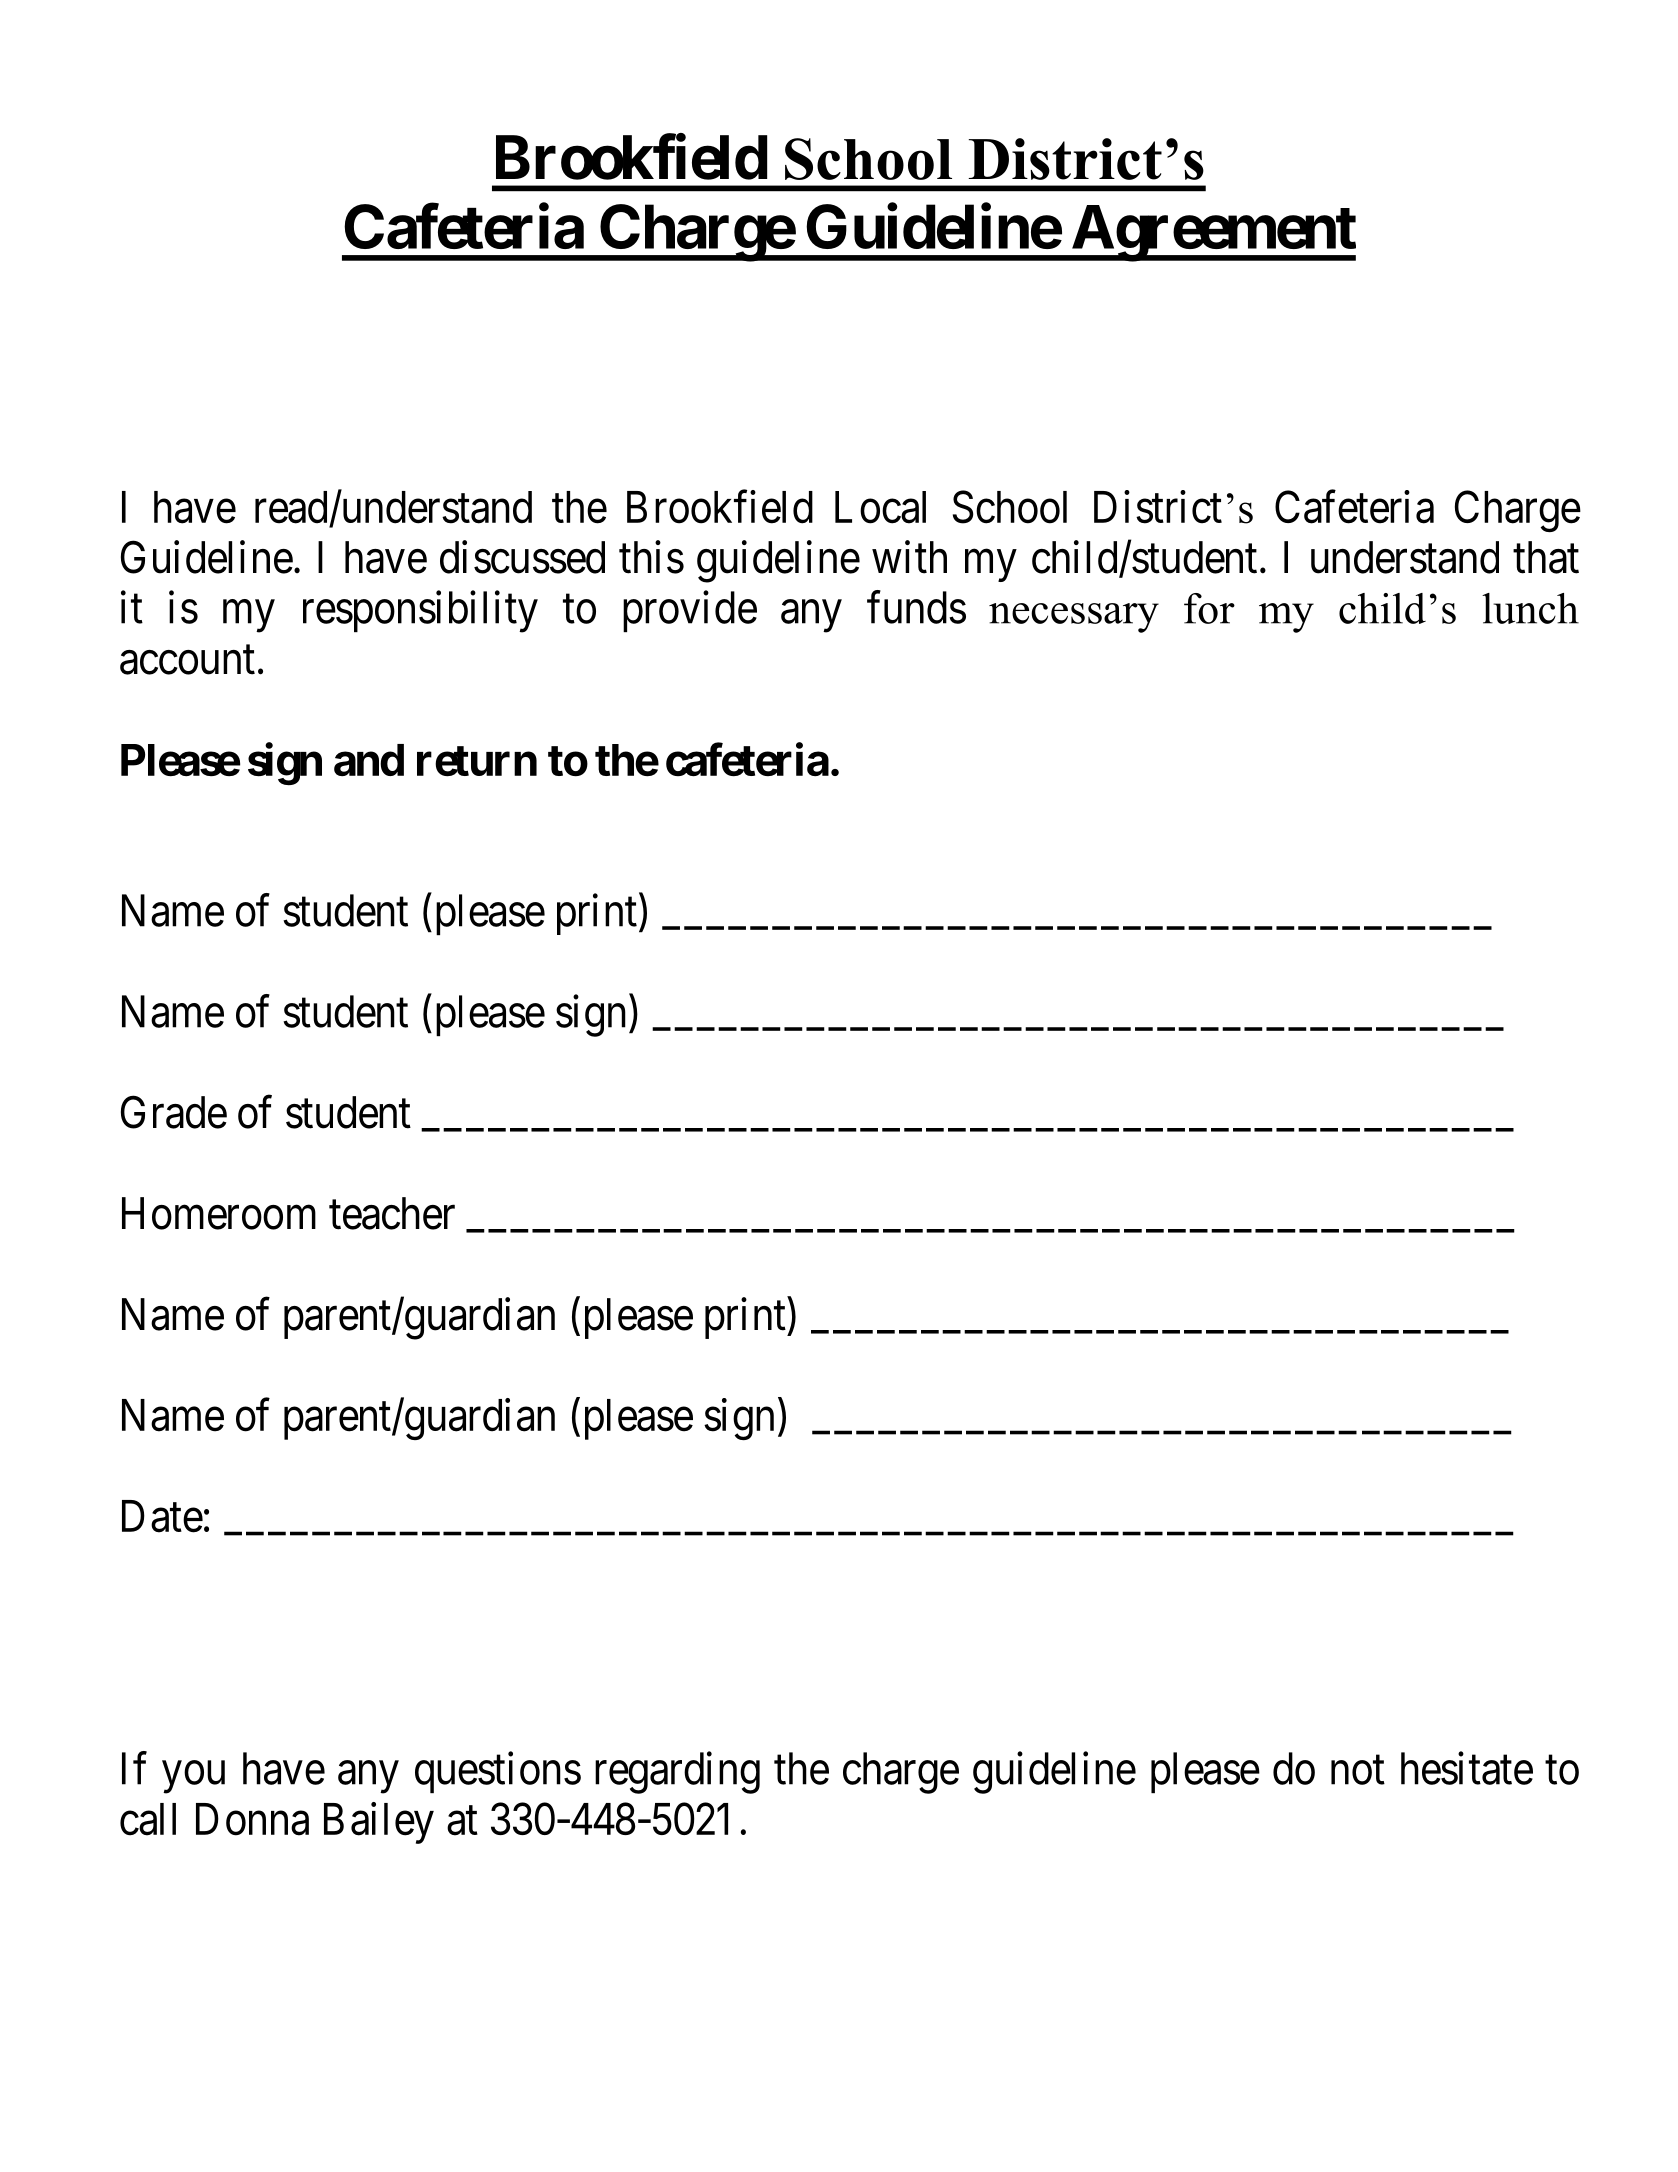  I want to click on return, so click(477, 761).
